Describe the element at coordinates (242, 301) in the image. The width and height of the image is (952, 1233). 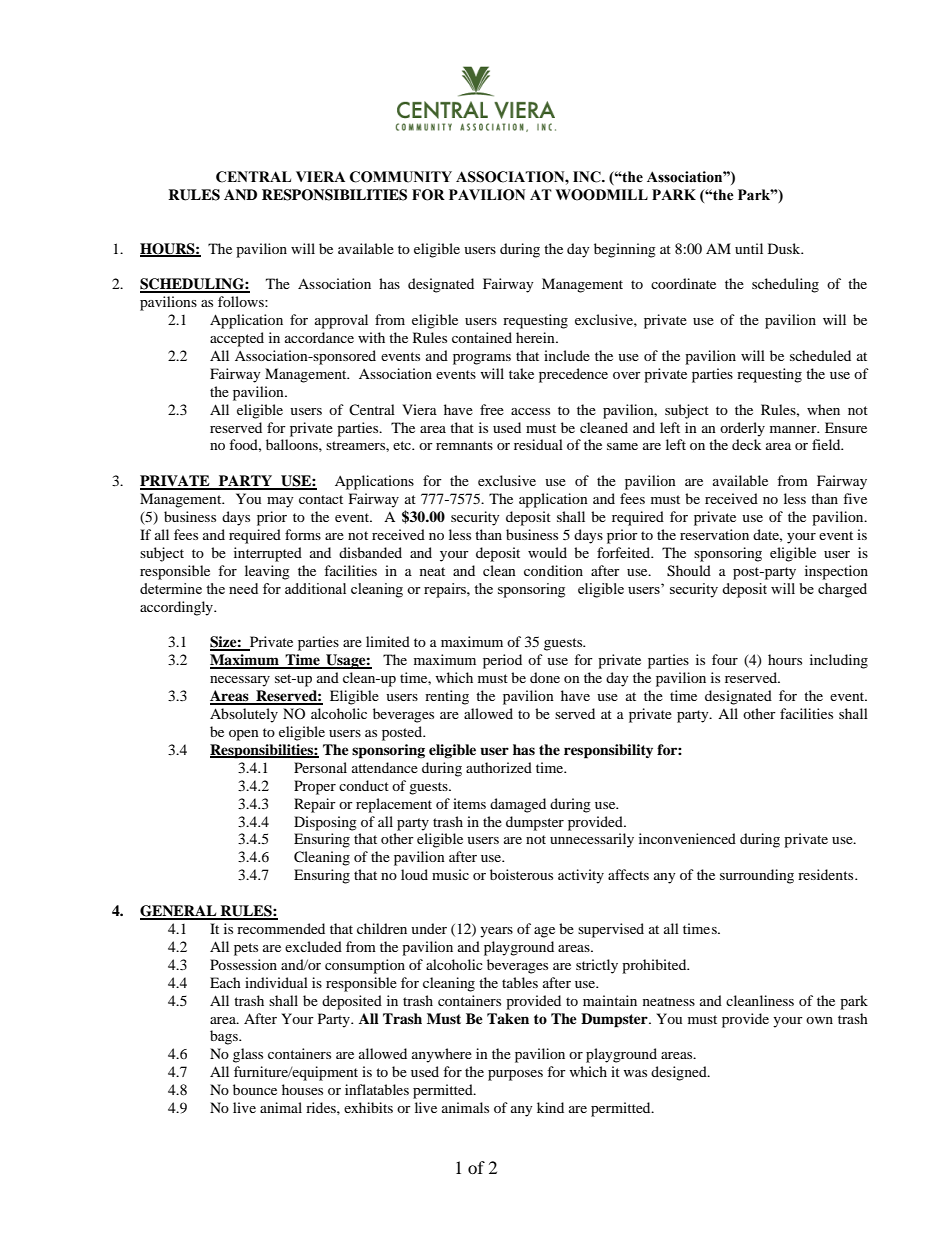
I see `follows` at that location.
